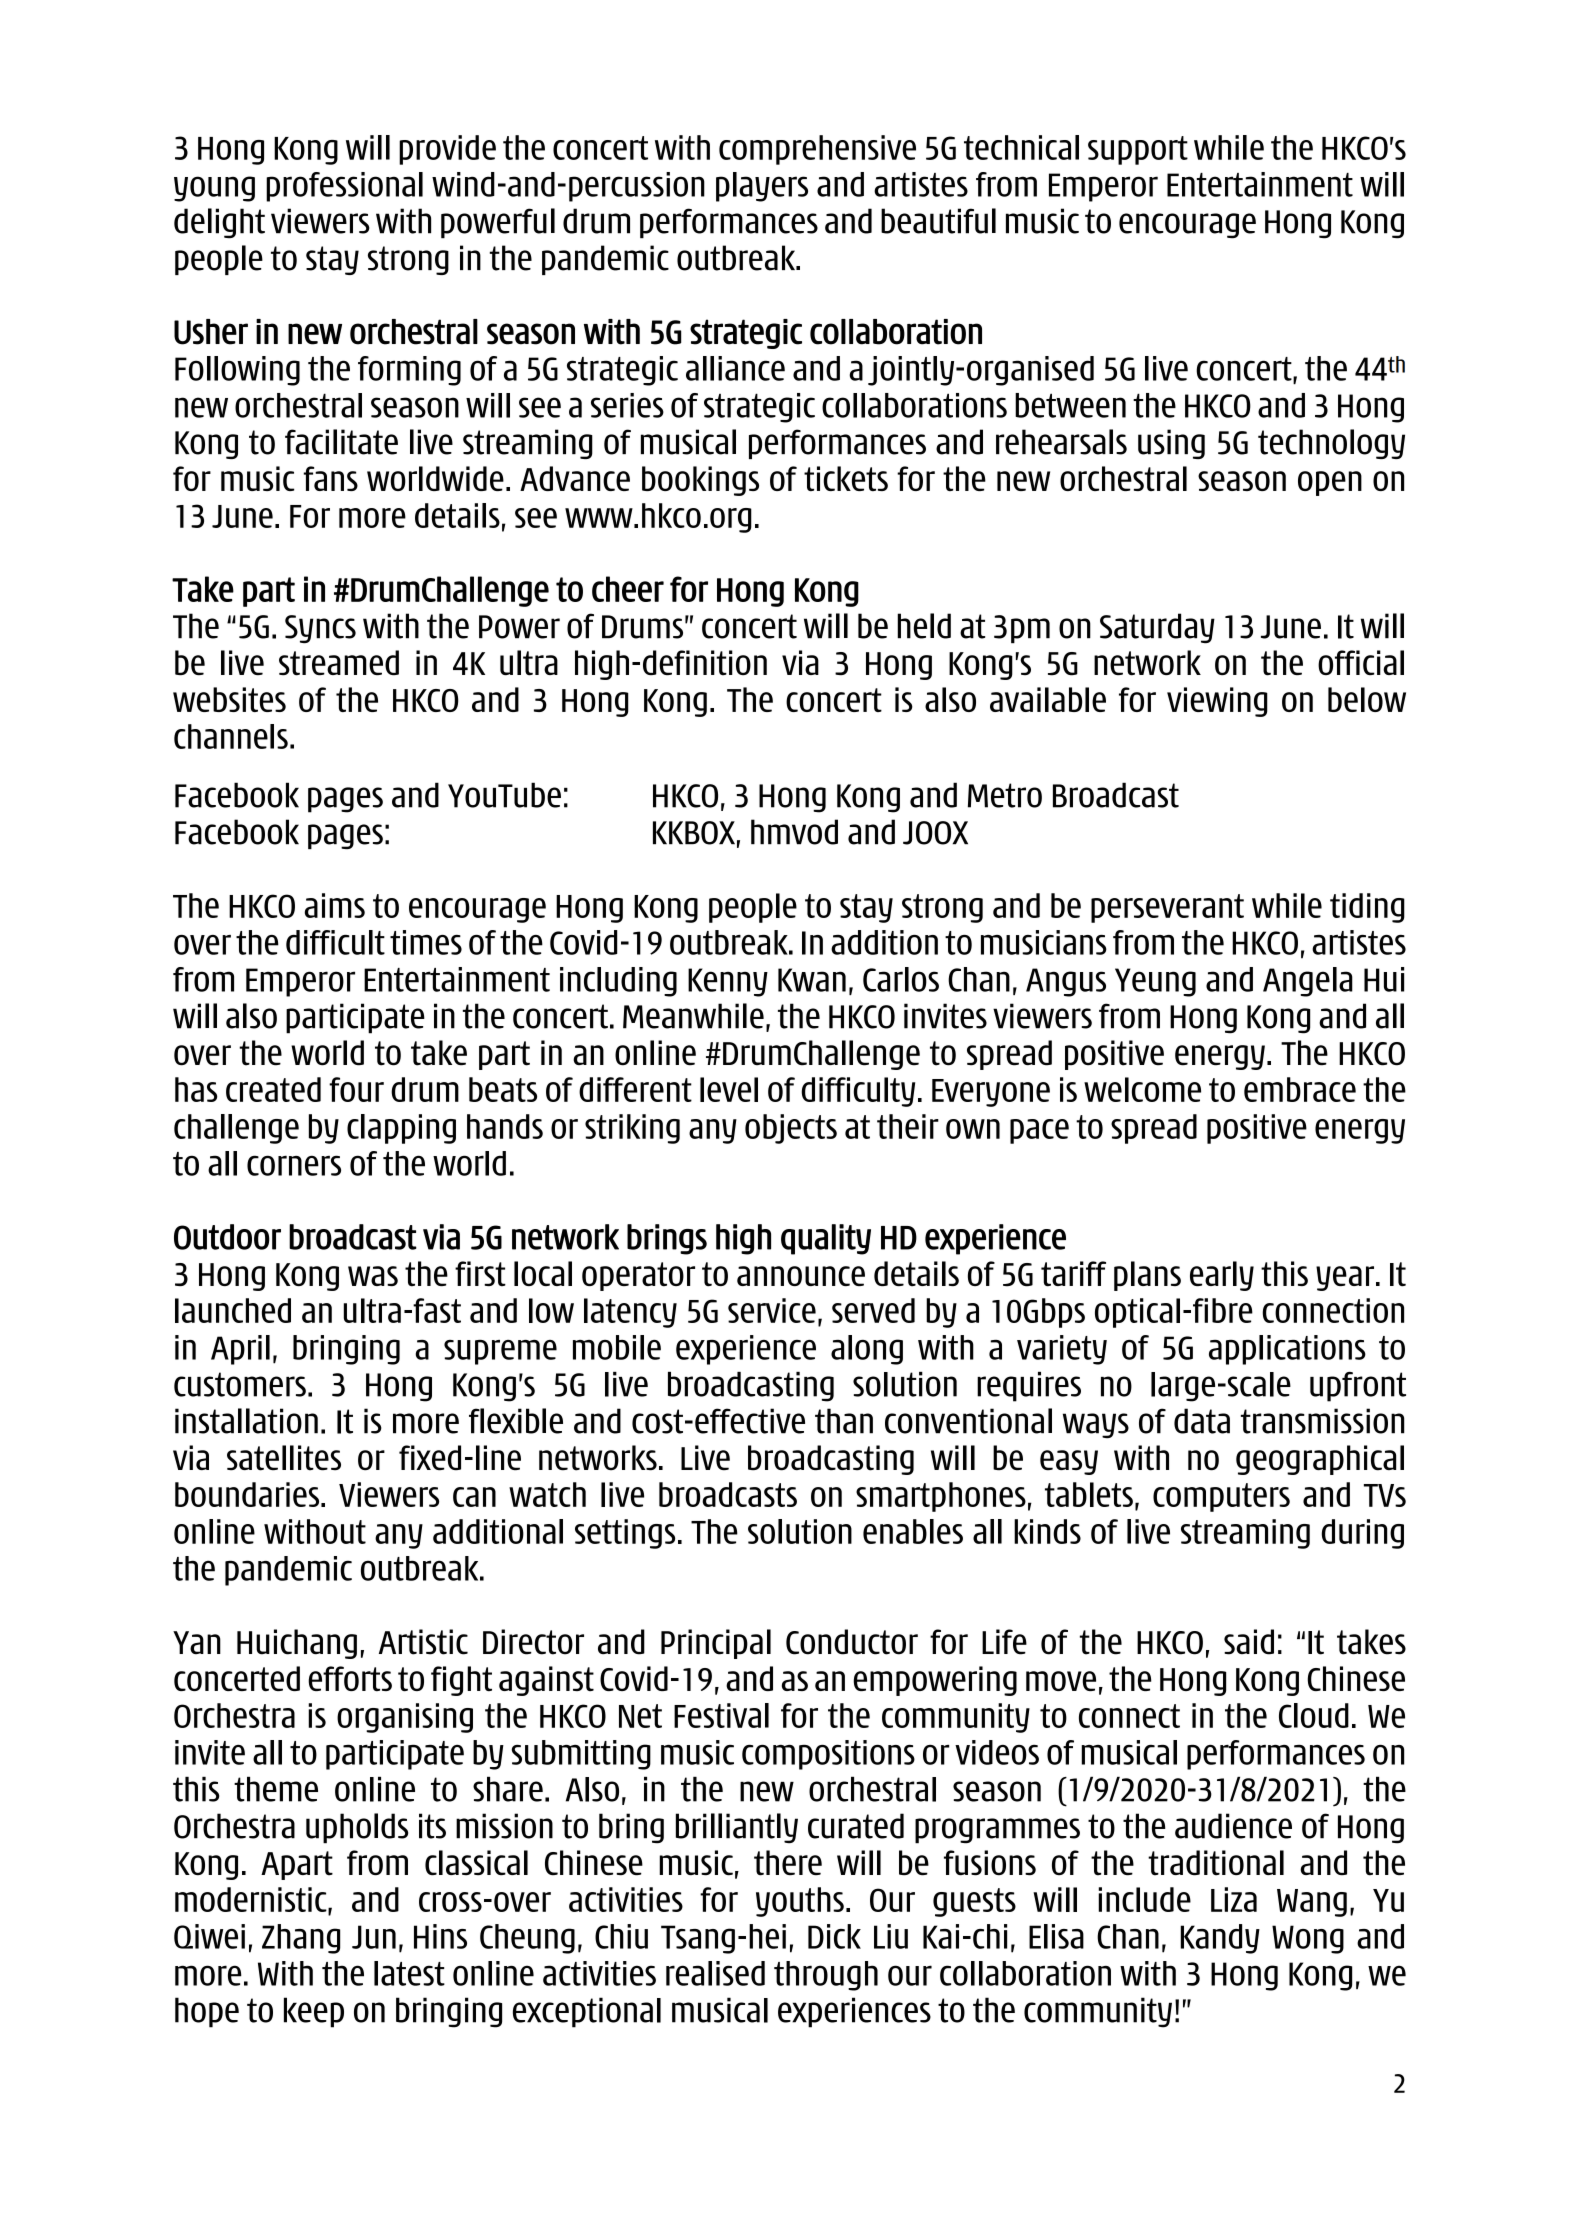 This image has height=2234, width=1579. I want to click on perseverant, so click(1167, 908).
